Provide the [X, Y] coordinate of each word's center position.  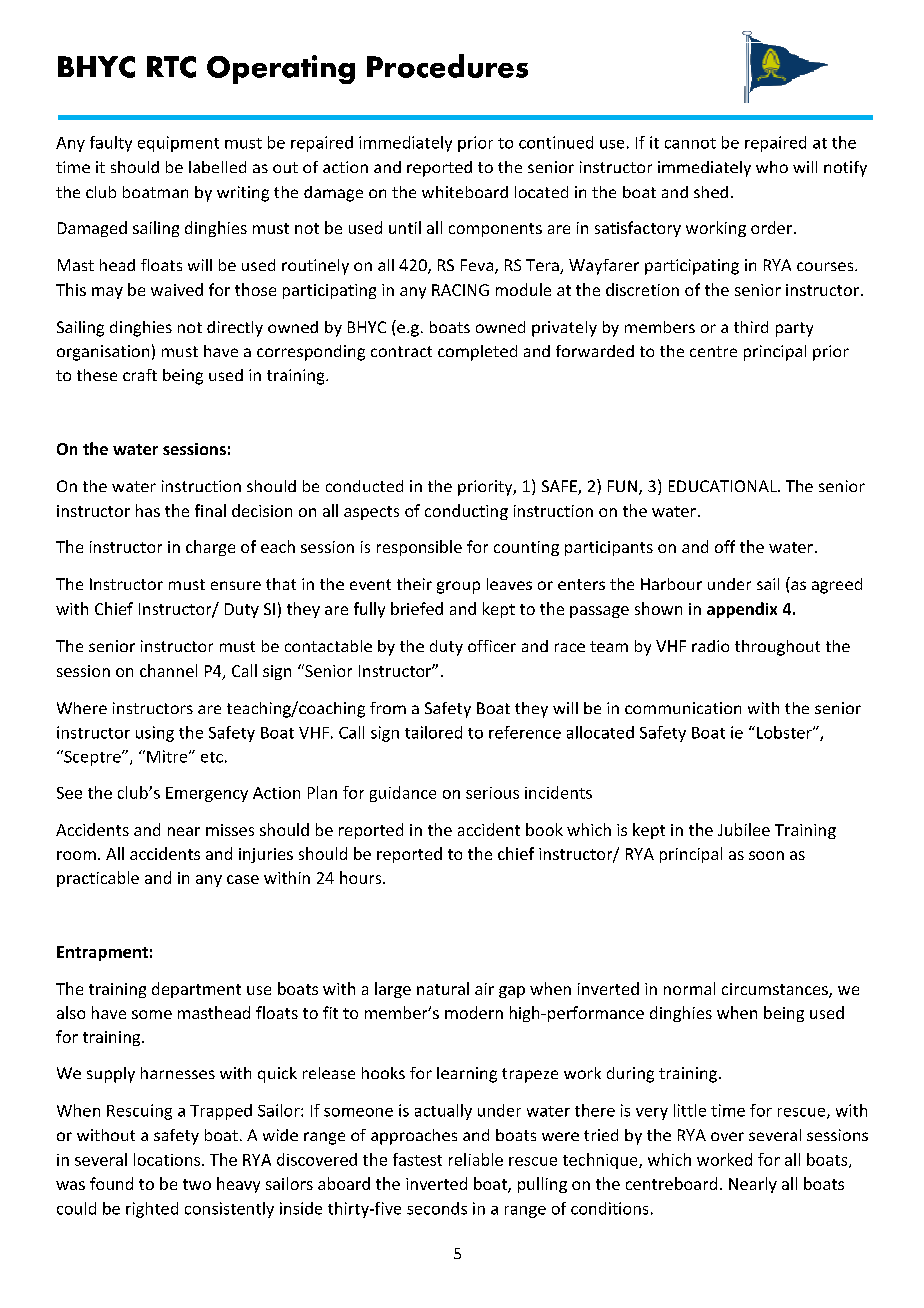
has [148, 510]
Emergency [207, 794]
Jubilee [744, 829]
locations [168, 1159]
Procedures [447, 66]
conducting [466, 512]
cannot [690, 143]
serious [492, 793]
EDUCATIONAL [724, 486]
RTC [171, 67]
